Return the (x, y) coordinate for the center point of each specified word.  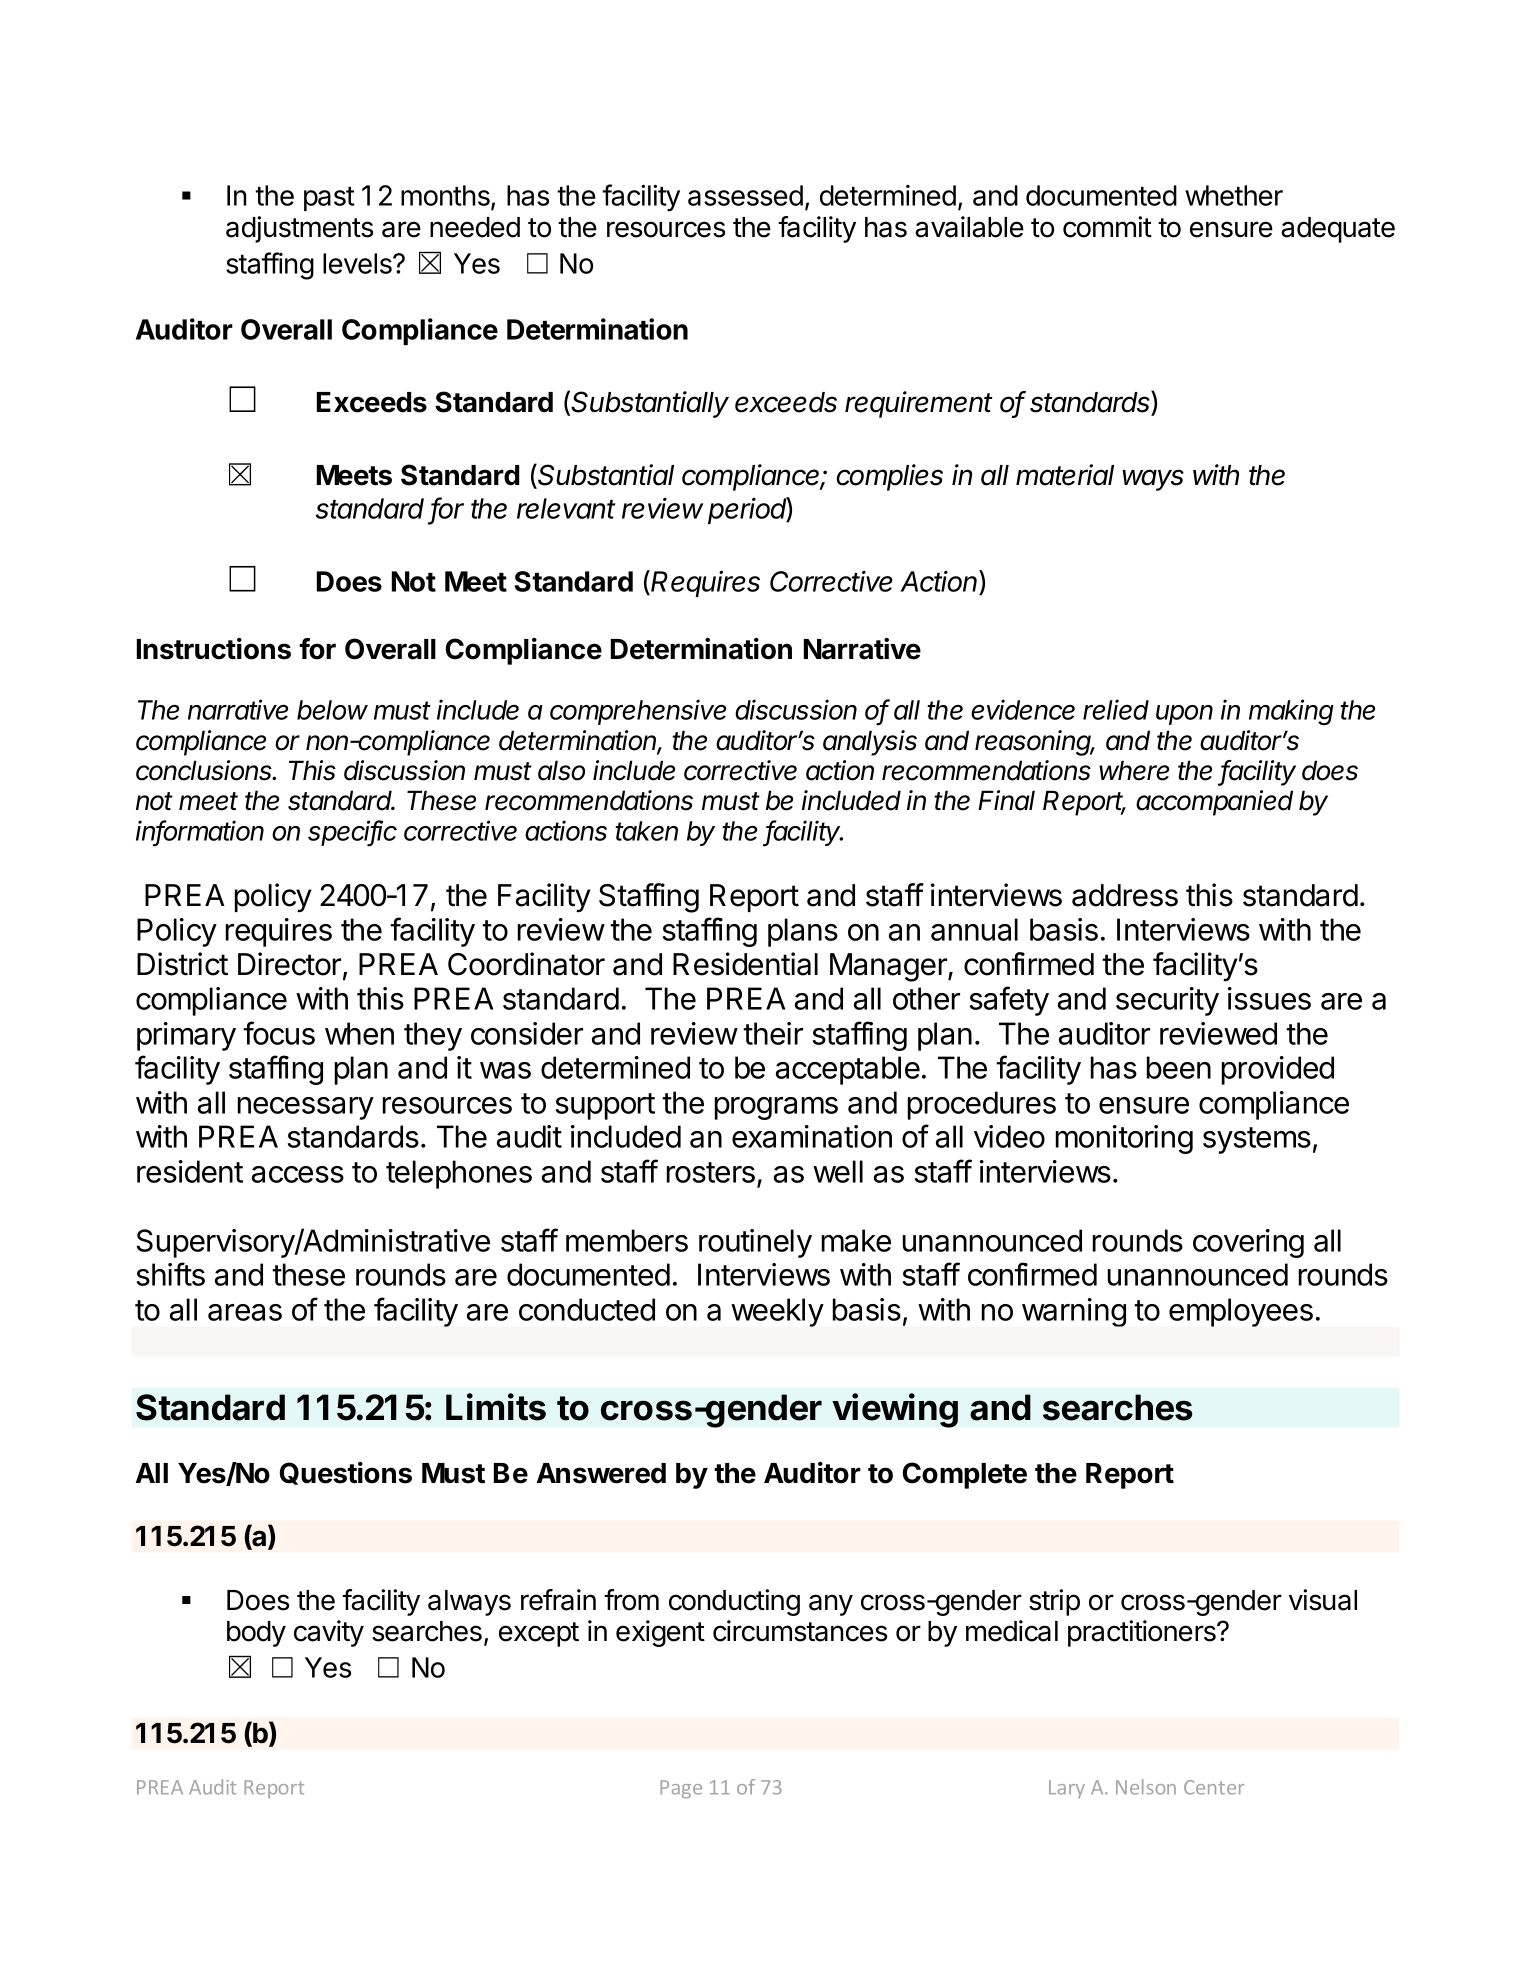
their (773, 1033)
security (1167, 1001)
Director (289, 964)
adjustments (299, 229)
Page (681, 1789)
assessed (745, 195)
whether (1234, 195)
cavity (329, 1633)
